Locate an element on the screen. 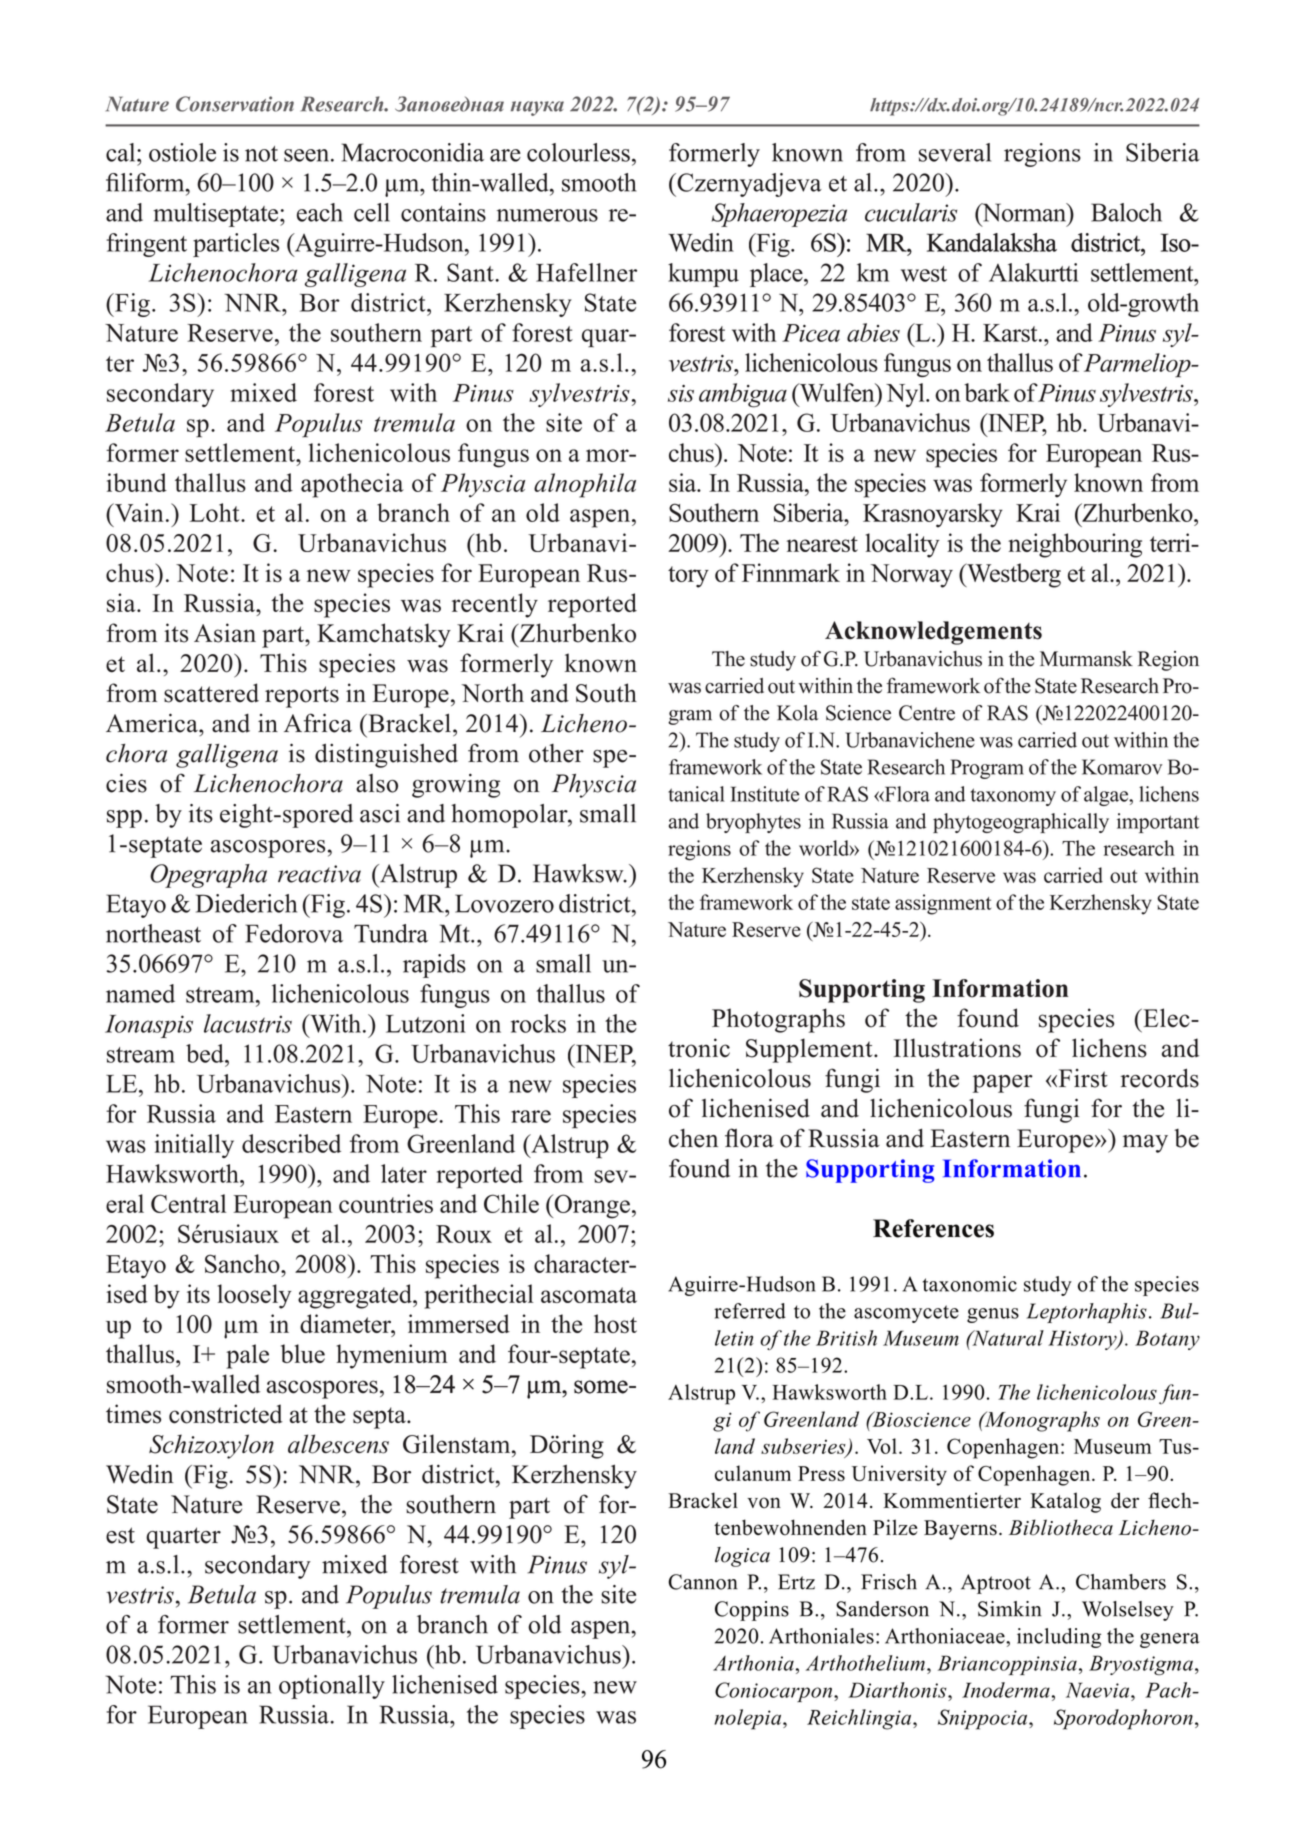 Image resolution: width=1305 pixels, height=1846 pixels. taxonomic is located at coordinates (970, 1284).
